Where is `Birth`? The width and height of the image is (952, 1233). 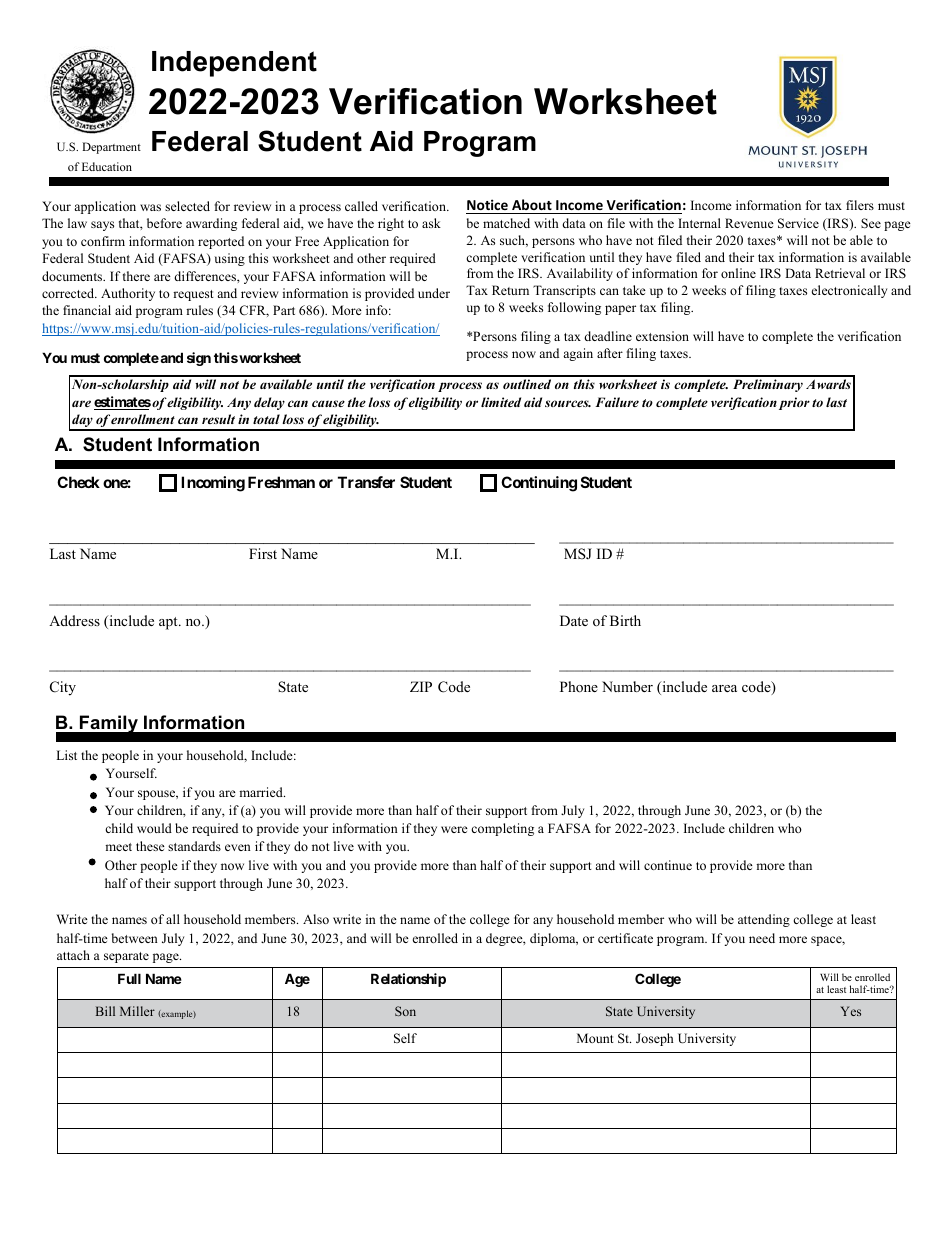 Birth is located at coordinates (625, 620).
